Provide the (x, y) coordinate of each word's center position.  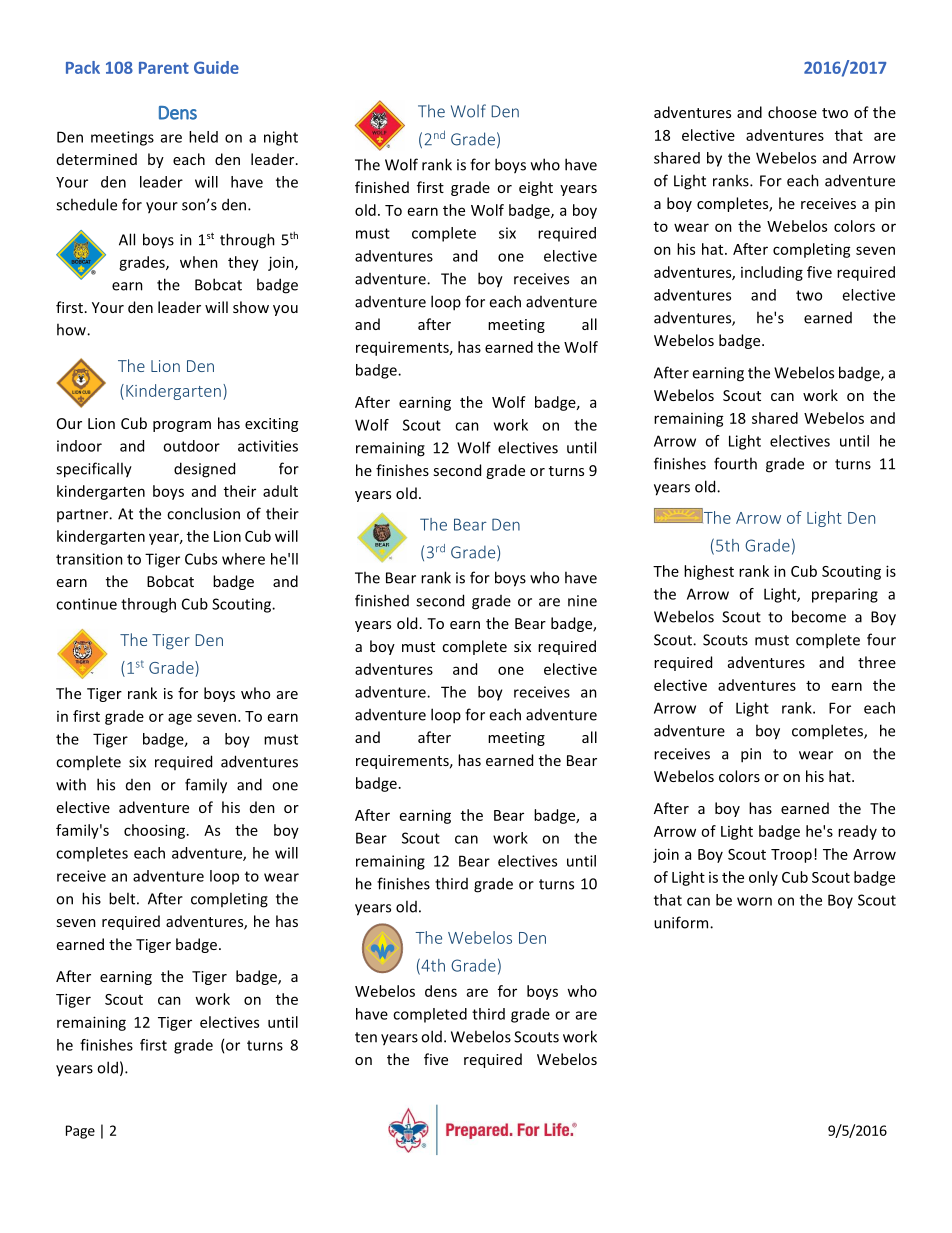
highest (709, 572)
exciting (271, 425)
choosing (156, 831)
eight (536, 188)
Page (80, 1132)
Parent (164, 68)
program (182, 426)
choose (792, 112)
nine (582, 601)
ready (857, 832)
